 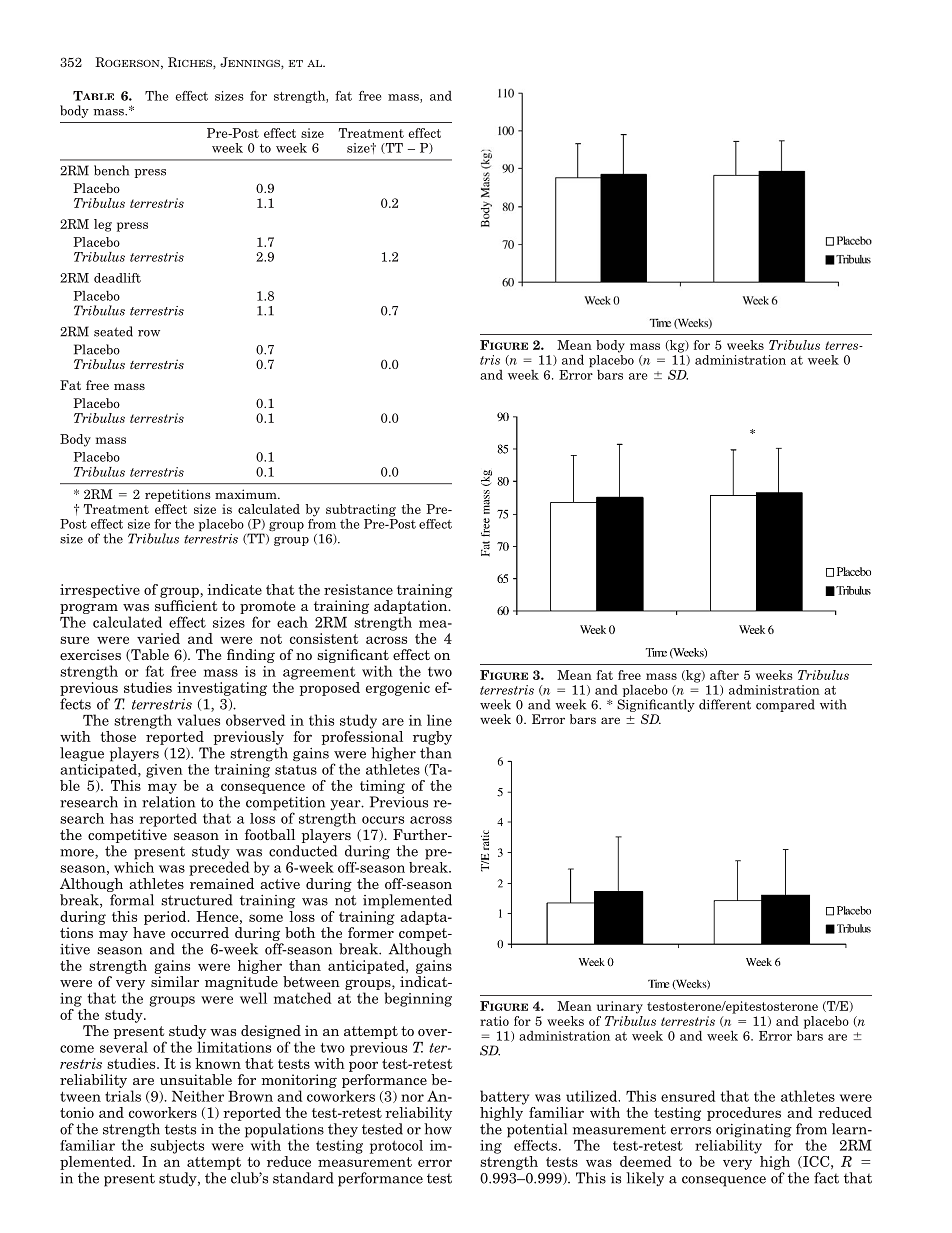 What do you see at coordinates (725, 704) in the screenshot?
I see `different` at bounding box center [725, 704].
